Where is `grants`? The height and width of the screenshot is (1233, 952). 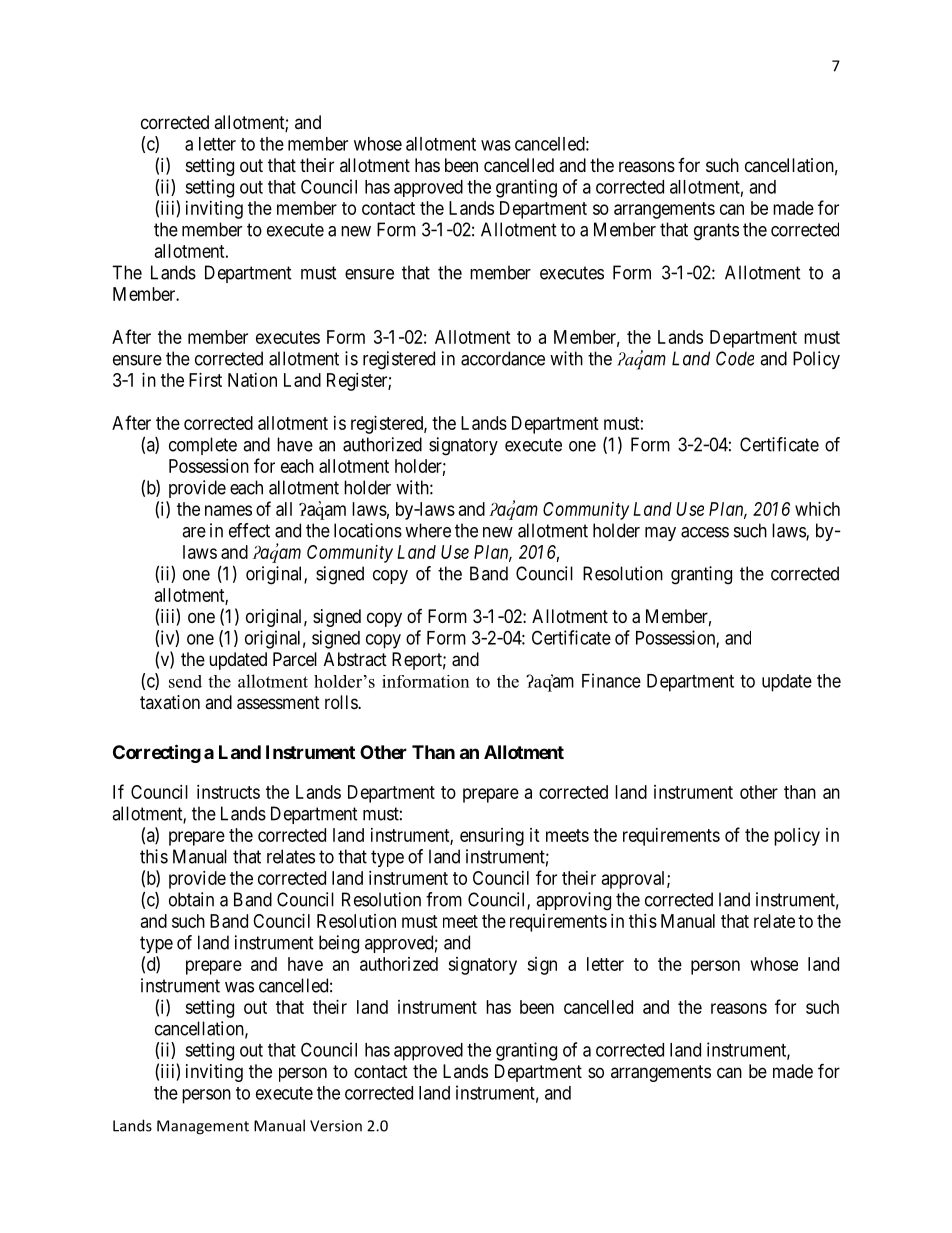
grants is located at coordinates (716, 232).
